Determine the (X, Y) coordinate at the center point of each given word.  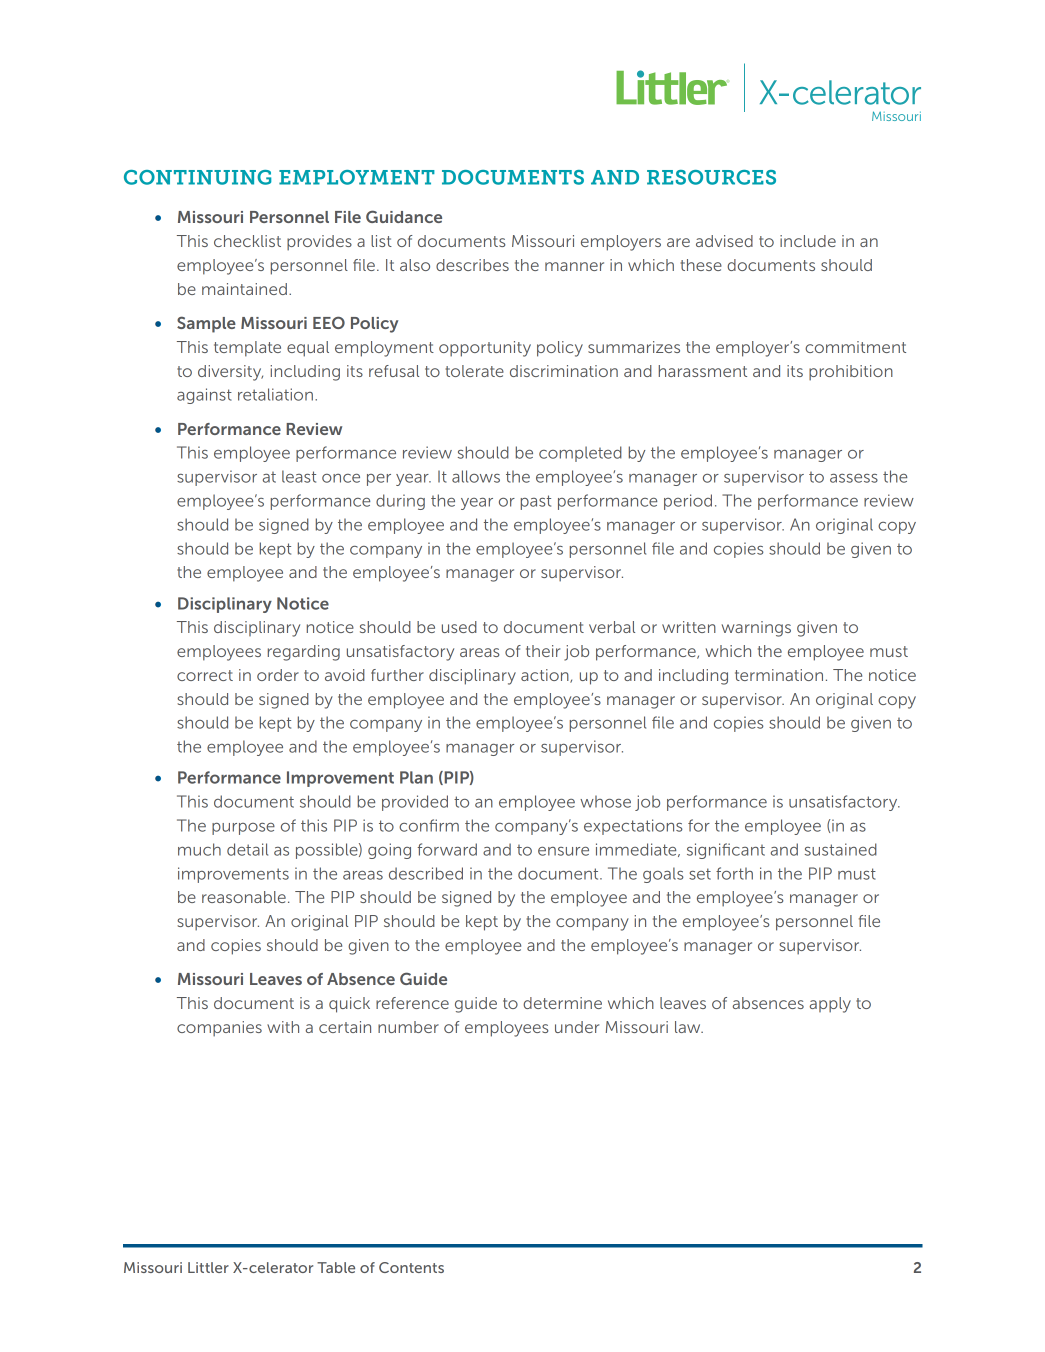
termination (779, 675)
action (546, 676)
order (278, 675)
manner (574, 266)
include (808, 241)
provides (319, 243)
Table (336, 1267)
